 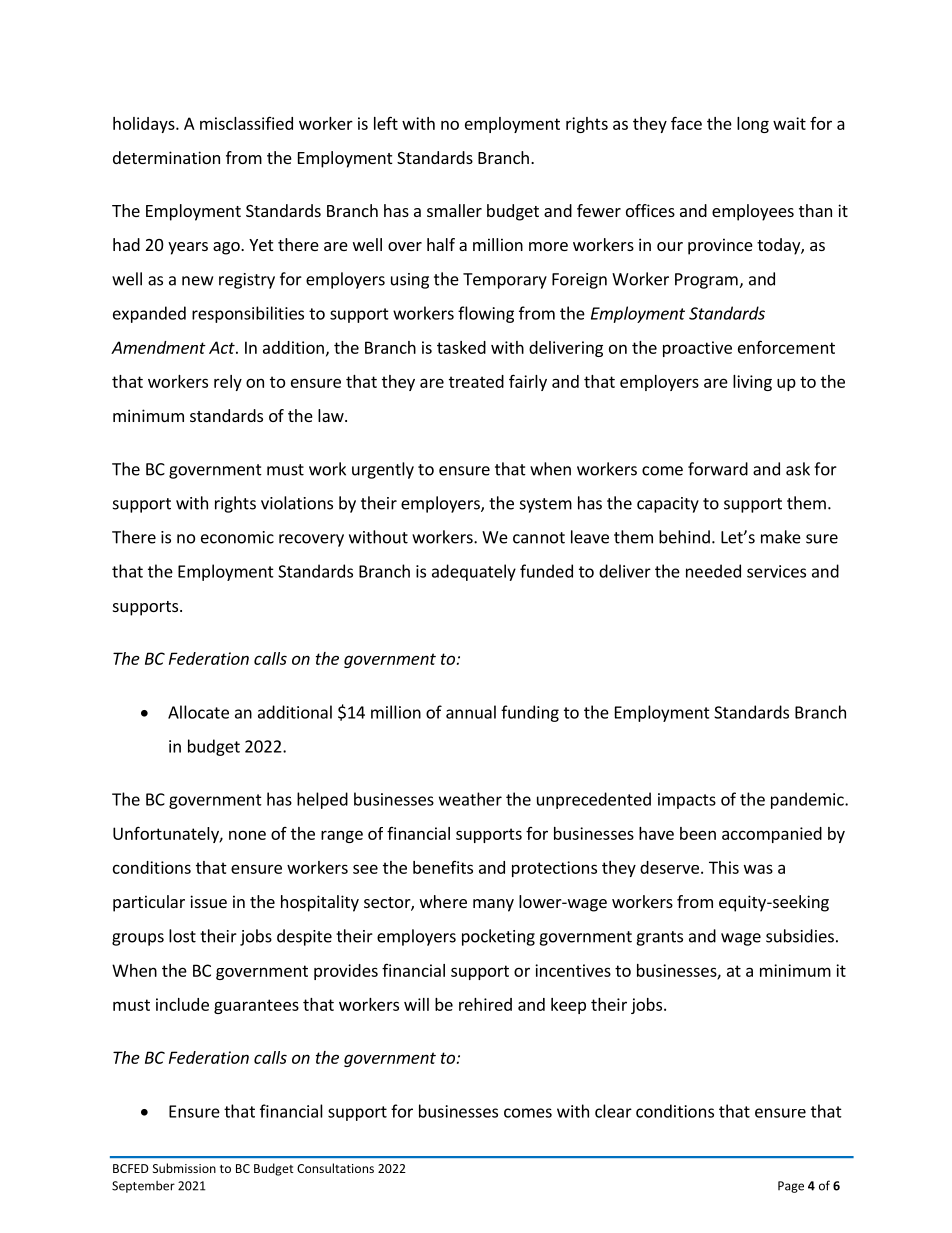 I want to click on Allocate, so click(x=198, y=712).
